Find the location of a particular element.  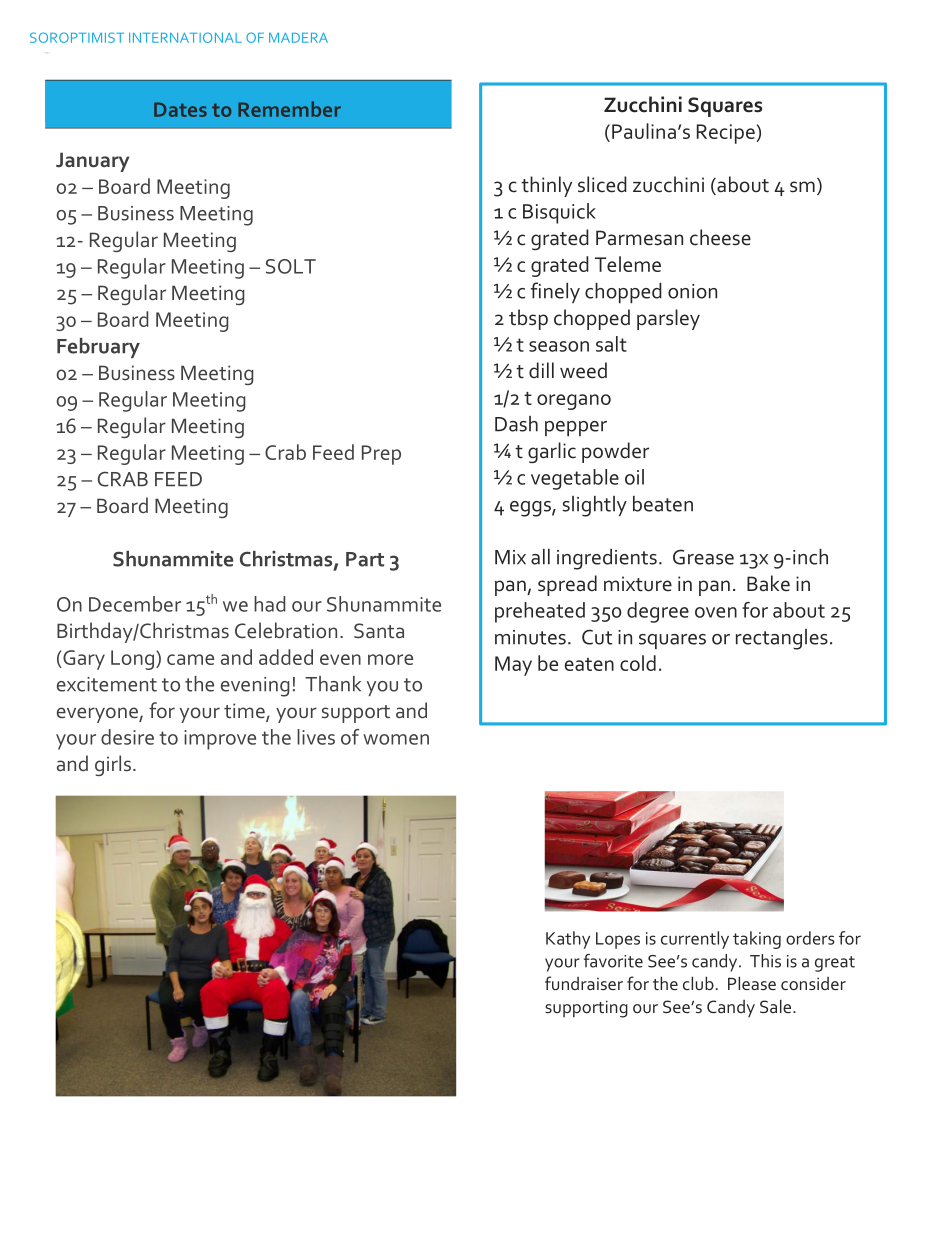

Grease is located at coordinates (703, 557).
